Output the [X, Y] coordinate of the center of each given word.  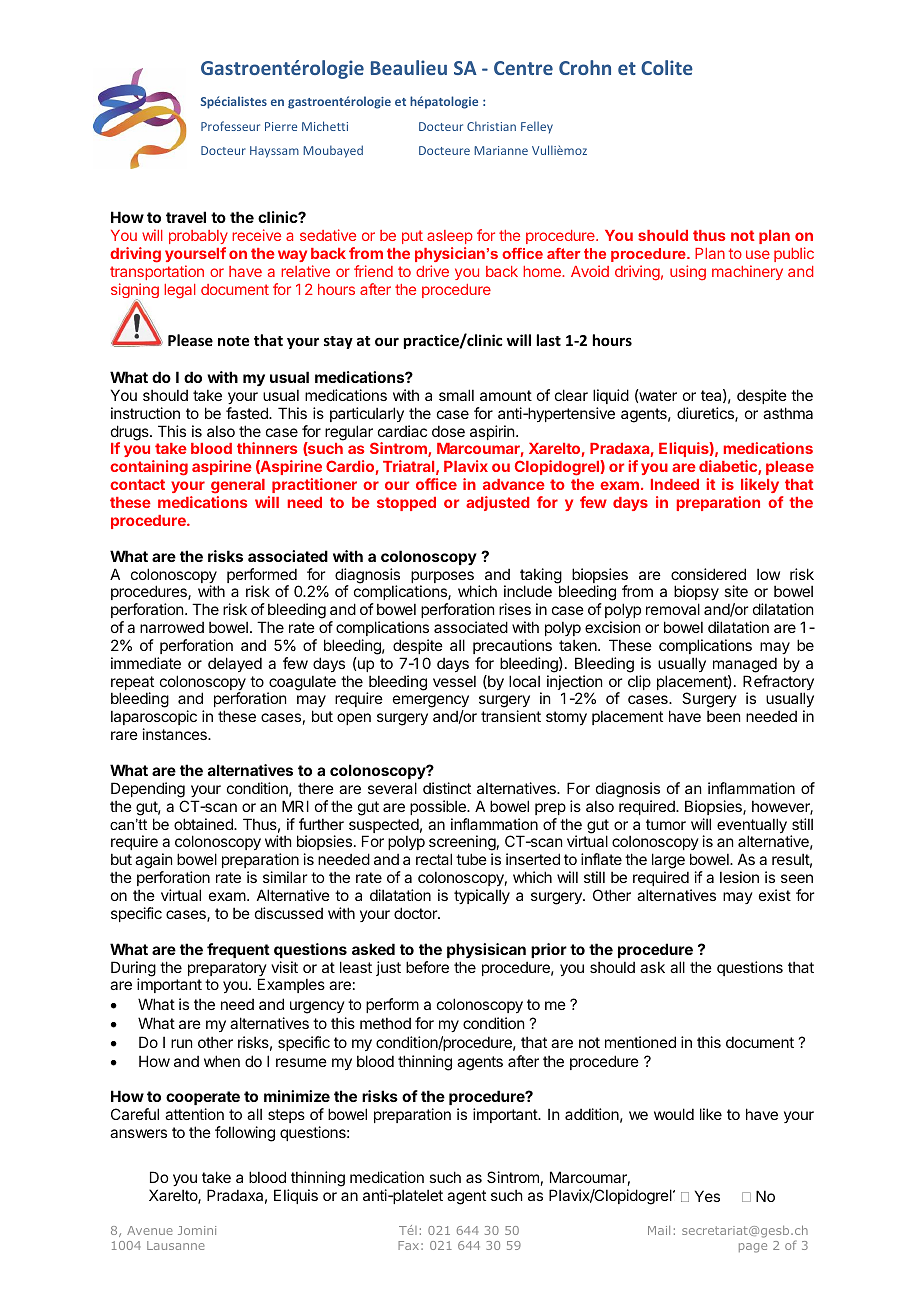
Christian [491, 126]
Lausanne [176, 1245]
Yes [707, 1196]
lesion [739, 877]
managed [745, 665]
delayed [235, 664]
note [233, 341]
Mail [659, 1230]
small [456, 395]
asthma [788, 413]
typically [482, 896]
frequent [238, 950]
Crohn [585, 67]
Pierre [281, 126]
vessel [454, 681]
